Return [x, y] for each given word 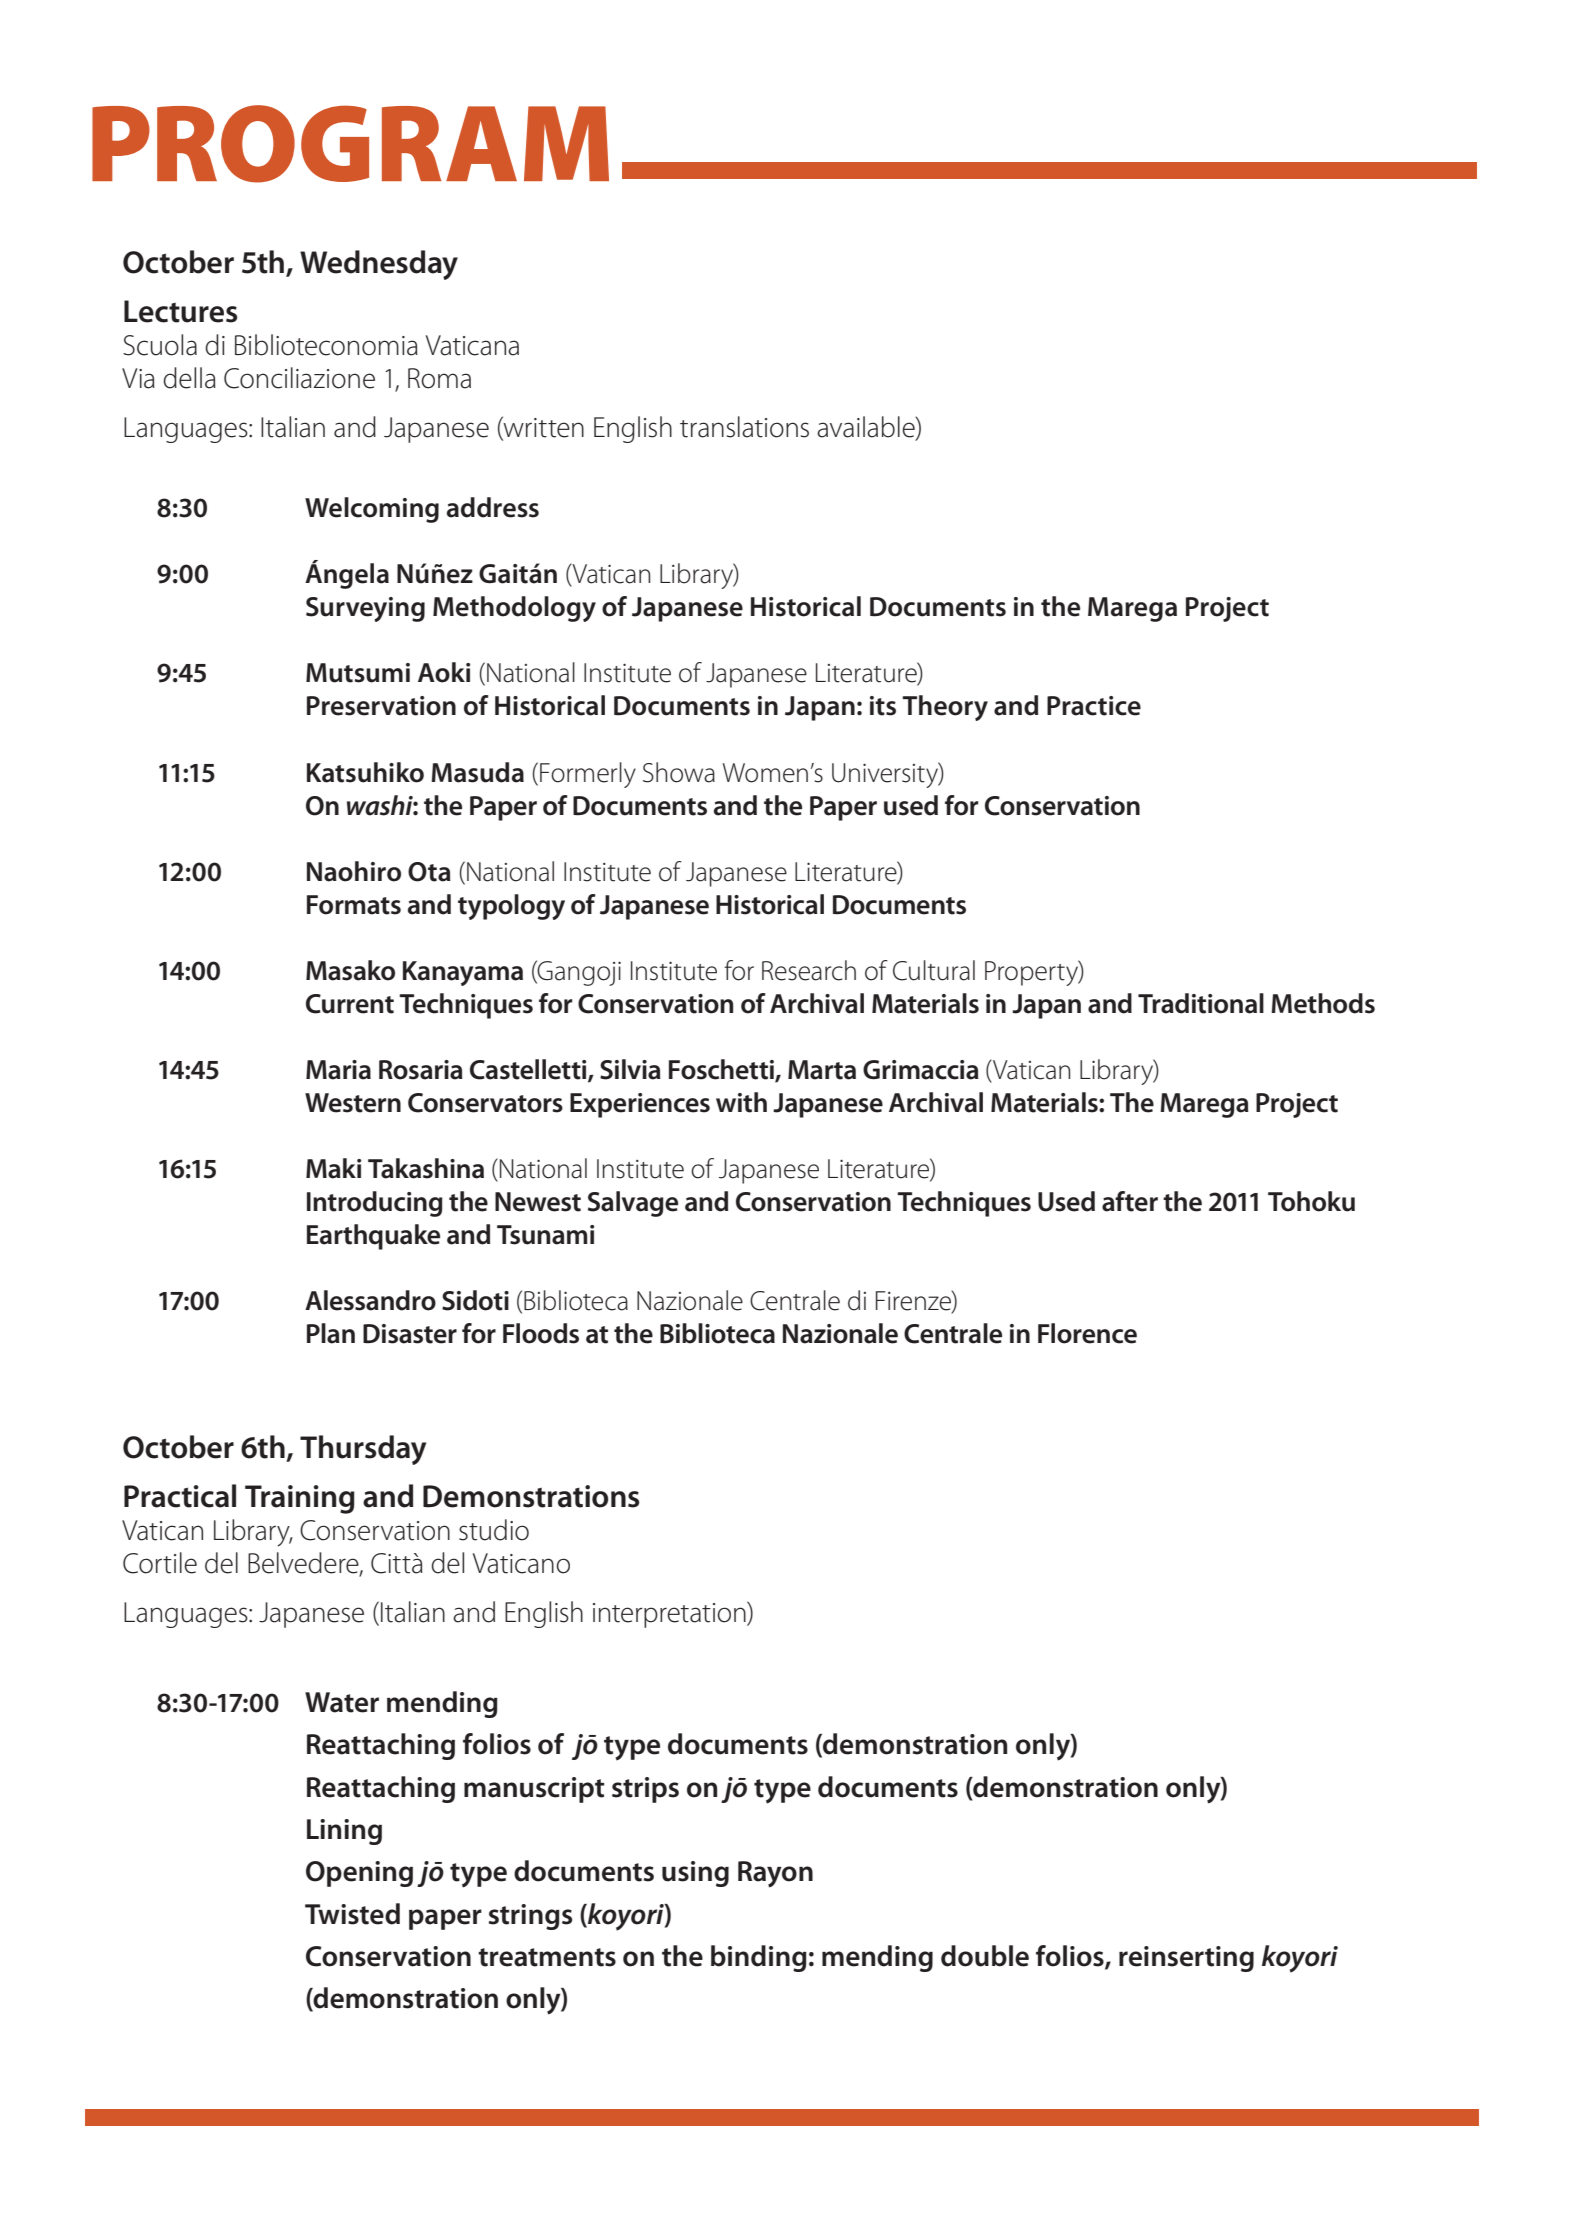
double [985, 1956]
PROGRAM [350, 144]
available [867, 427]
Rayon [775, 1874]
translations [744, 427]
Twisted [352, 1914]
